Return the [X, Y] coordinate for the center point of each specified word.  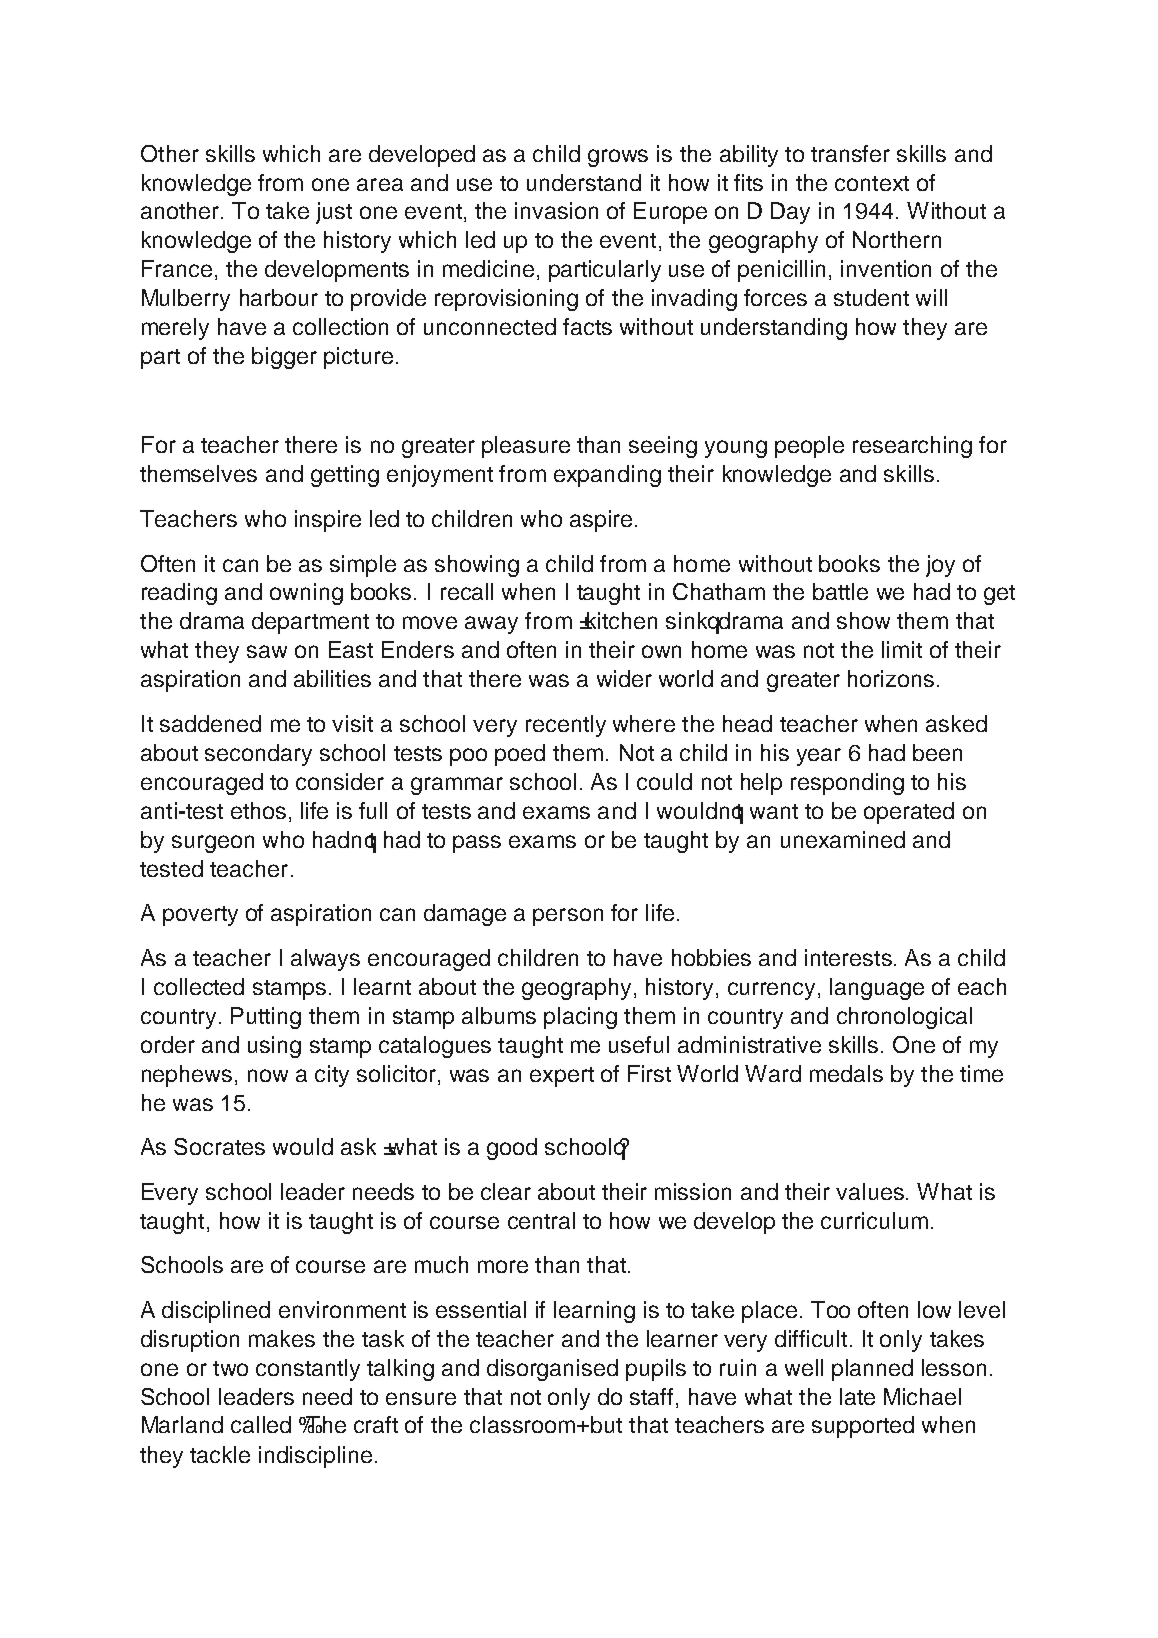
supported [863, 1427]
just [334, 213]
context [872, 183]
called [261, 1424]
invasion [556, 210]
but [606, 1424]
